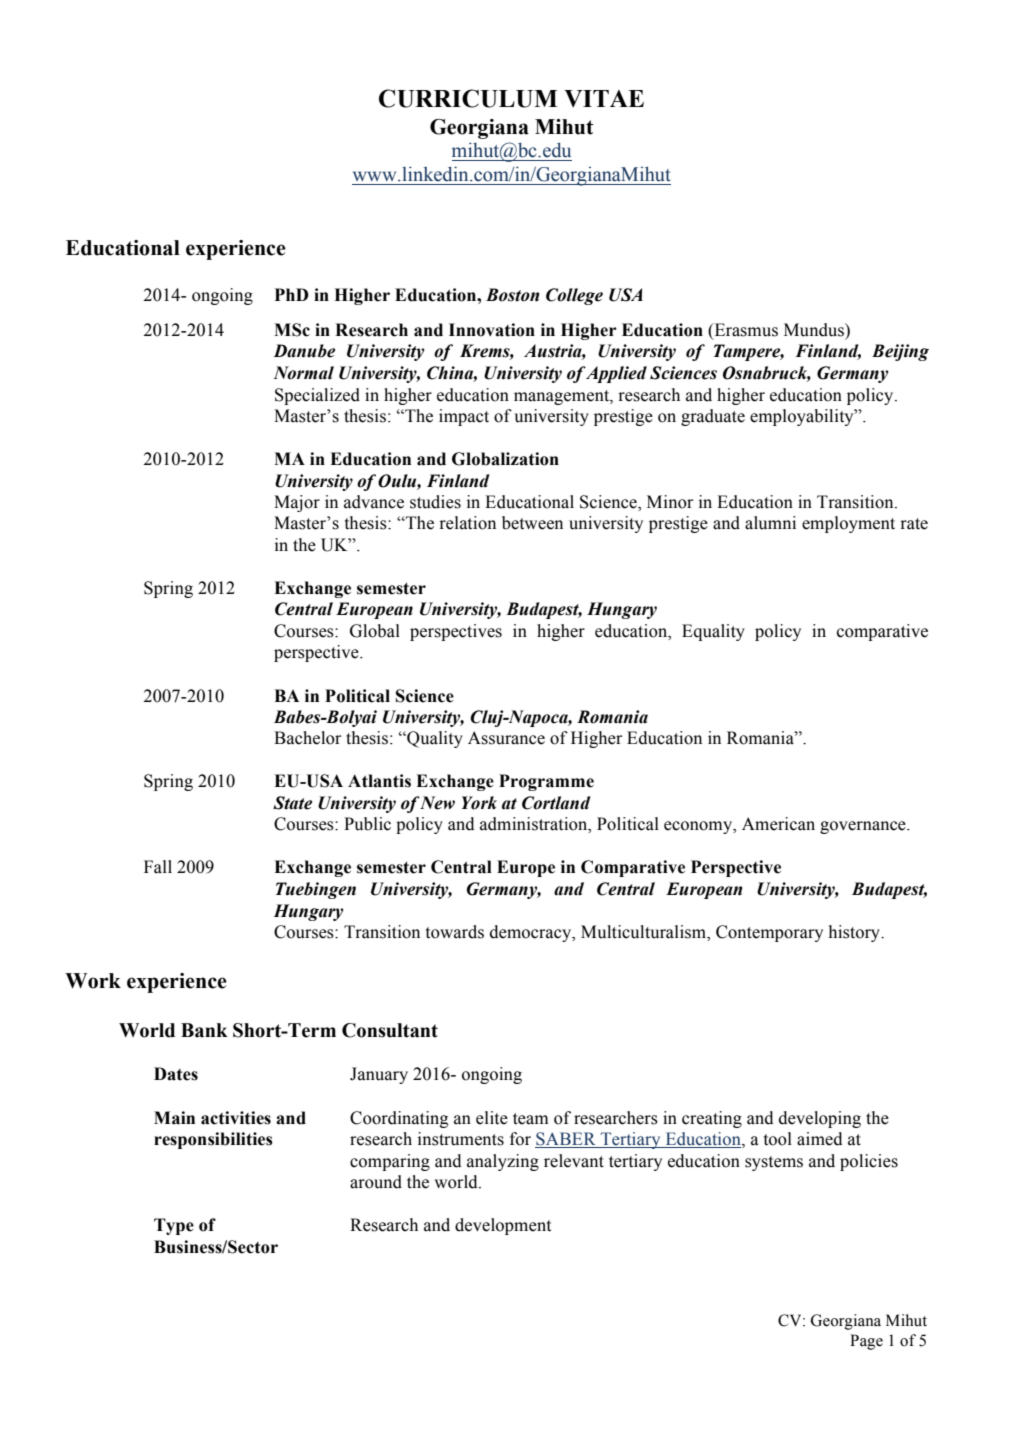 The width and height of the screenshot is (1011, 1431). What do you see at coordinates (815, 330) in the screenshot?
I see `Mundus` at bounding box center [815, 330].
